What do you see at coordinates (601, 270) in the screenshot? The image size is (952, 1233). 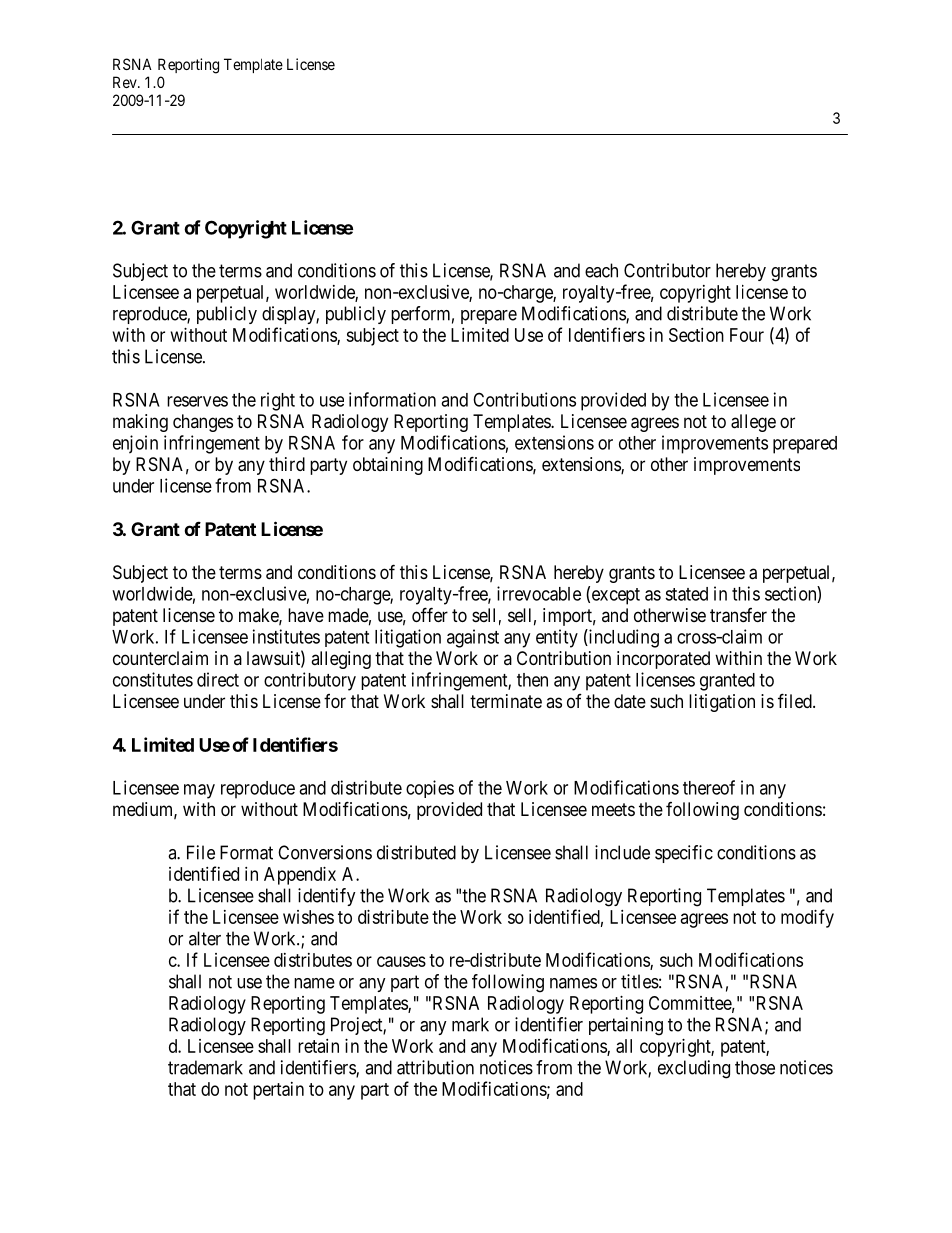 I see `each` at bounding box center [601, 270].
